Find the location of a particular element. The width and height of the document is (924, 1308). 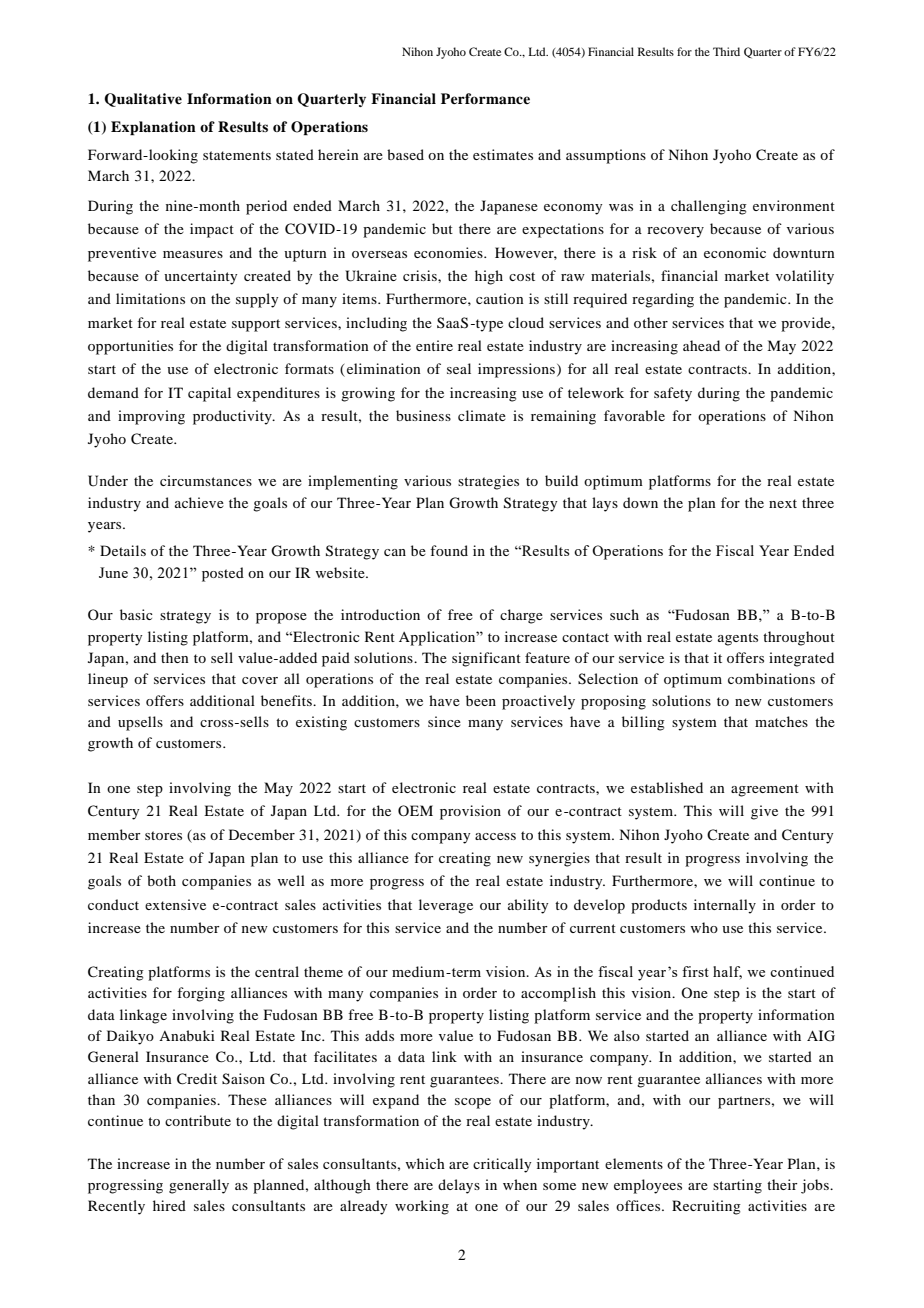

stores is located at coordinates (163, 835).
